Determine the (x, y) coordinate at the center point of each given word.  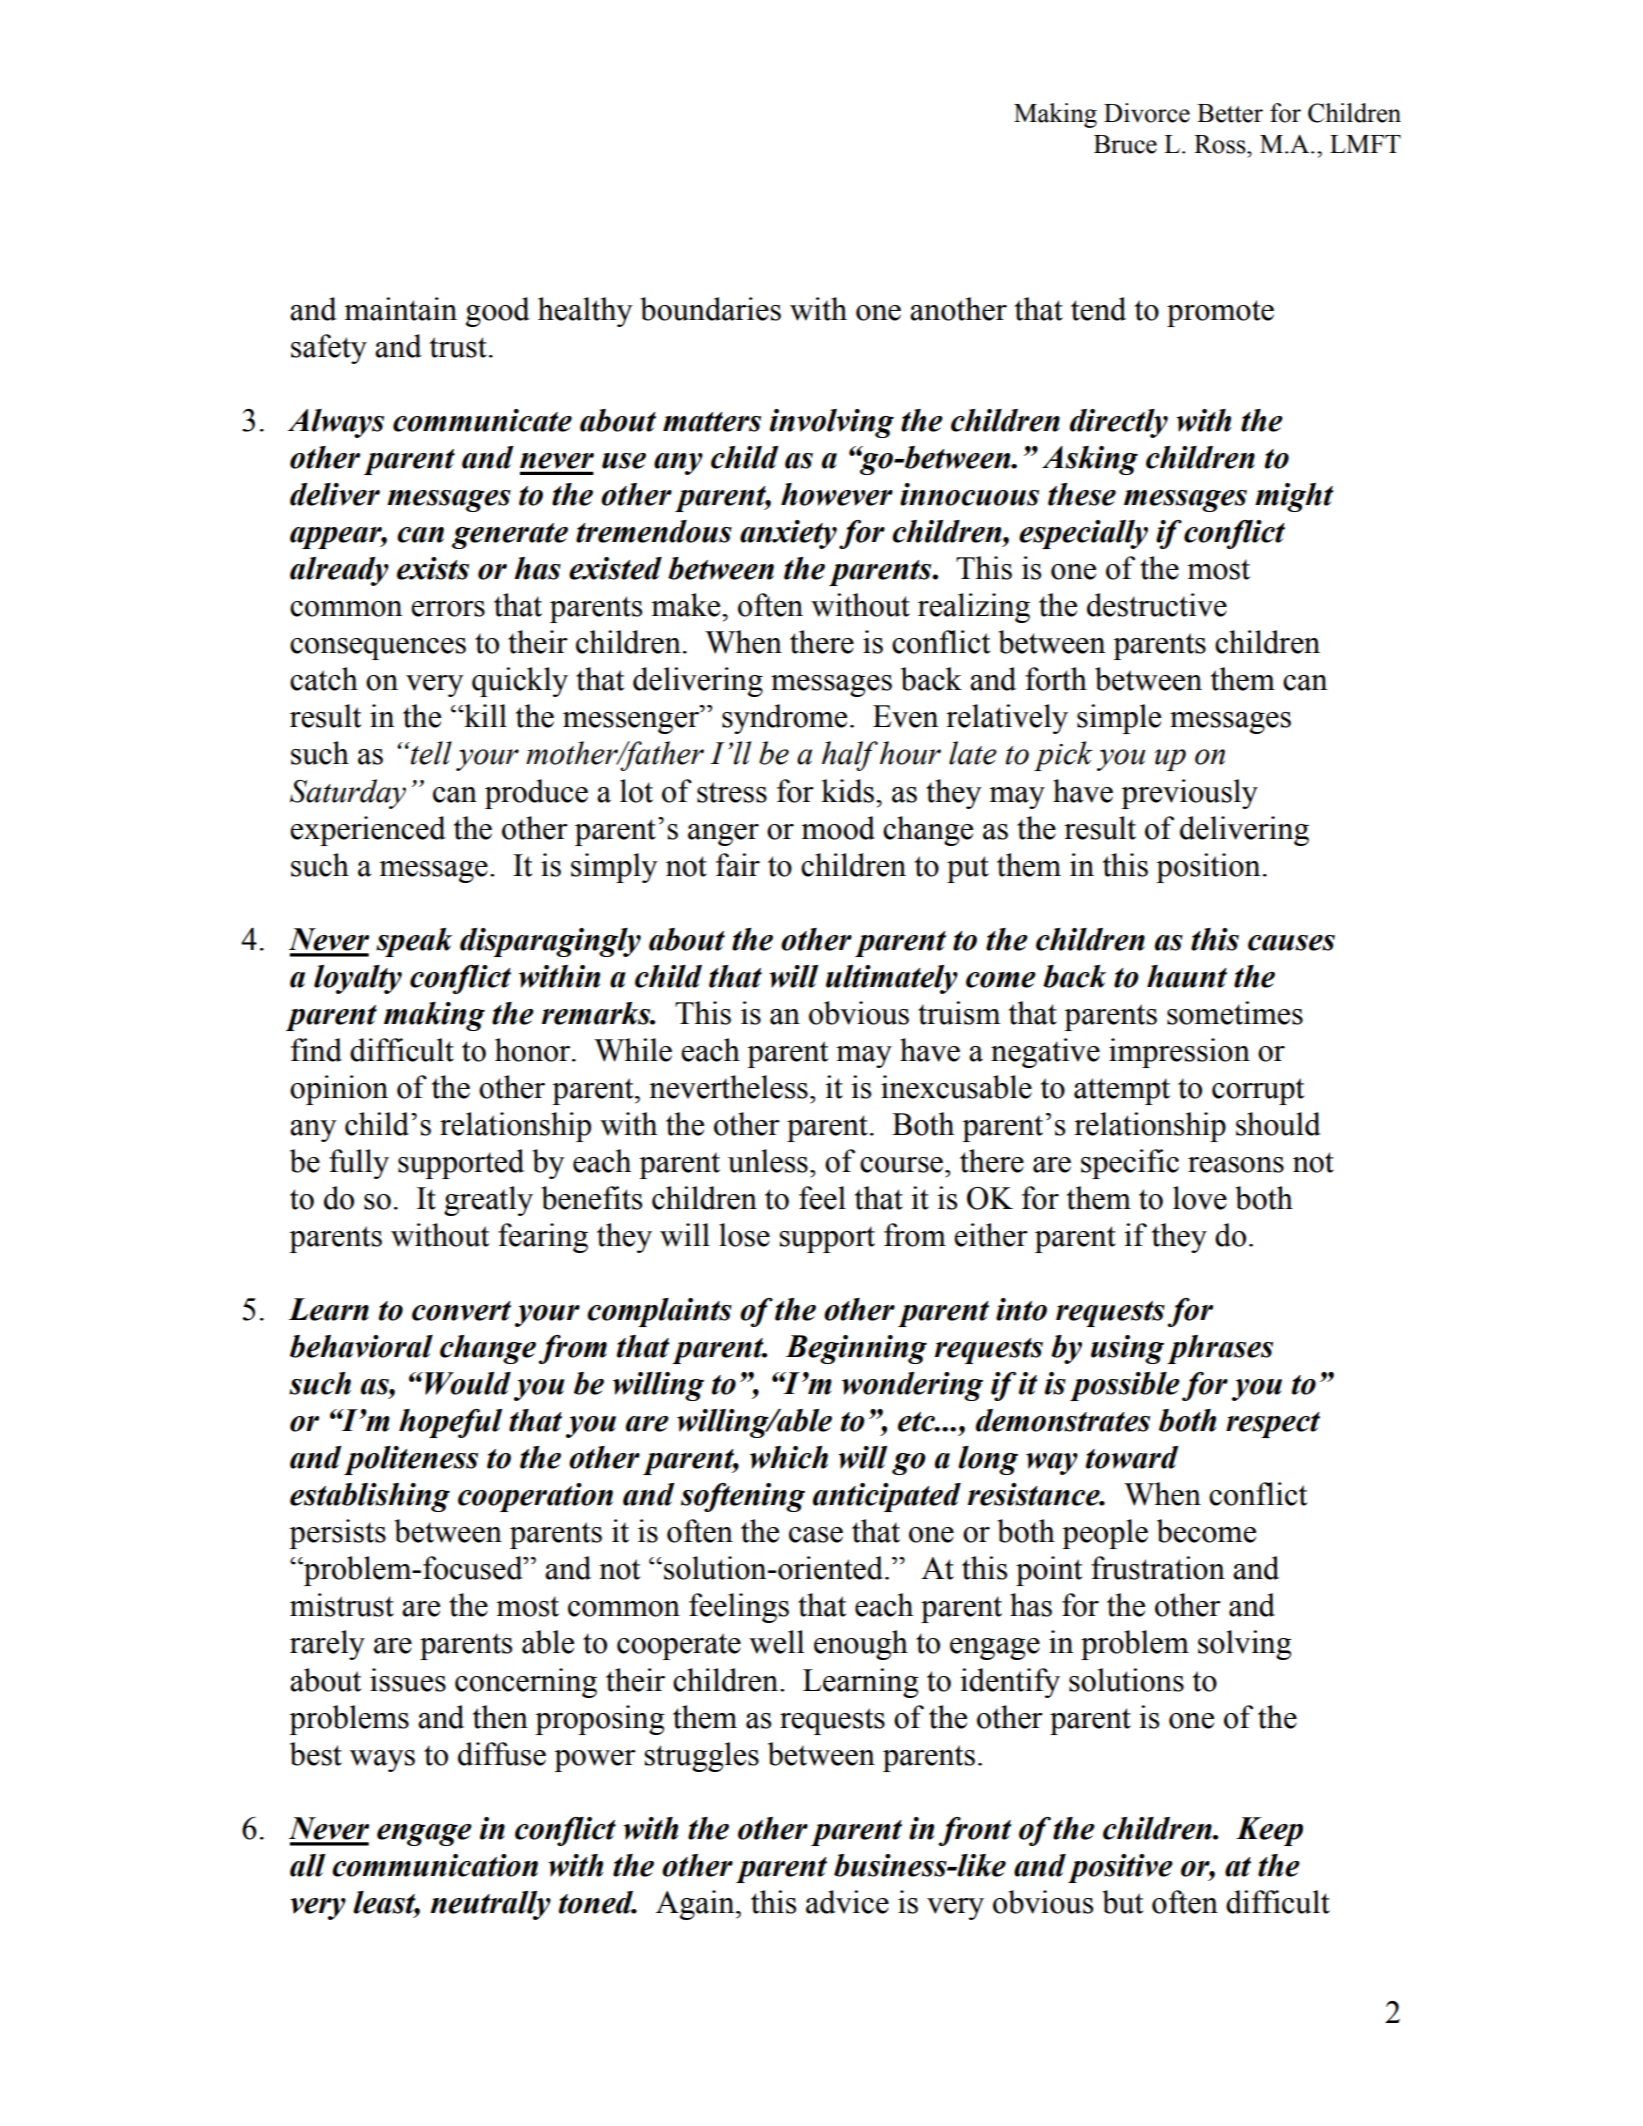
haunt (1187, 976)
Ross (1221, 144)
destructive (1157, 605)
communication (435, 1865)
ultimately (892, 979)
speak (414, 942)
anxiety (788, 534)
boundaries (710, 309)
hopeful (450, 1423)
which (789, 1457)
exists (433, 568)
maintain (400, 309)
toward (1132, 1457)
